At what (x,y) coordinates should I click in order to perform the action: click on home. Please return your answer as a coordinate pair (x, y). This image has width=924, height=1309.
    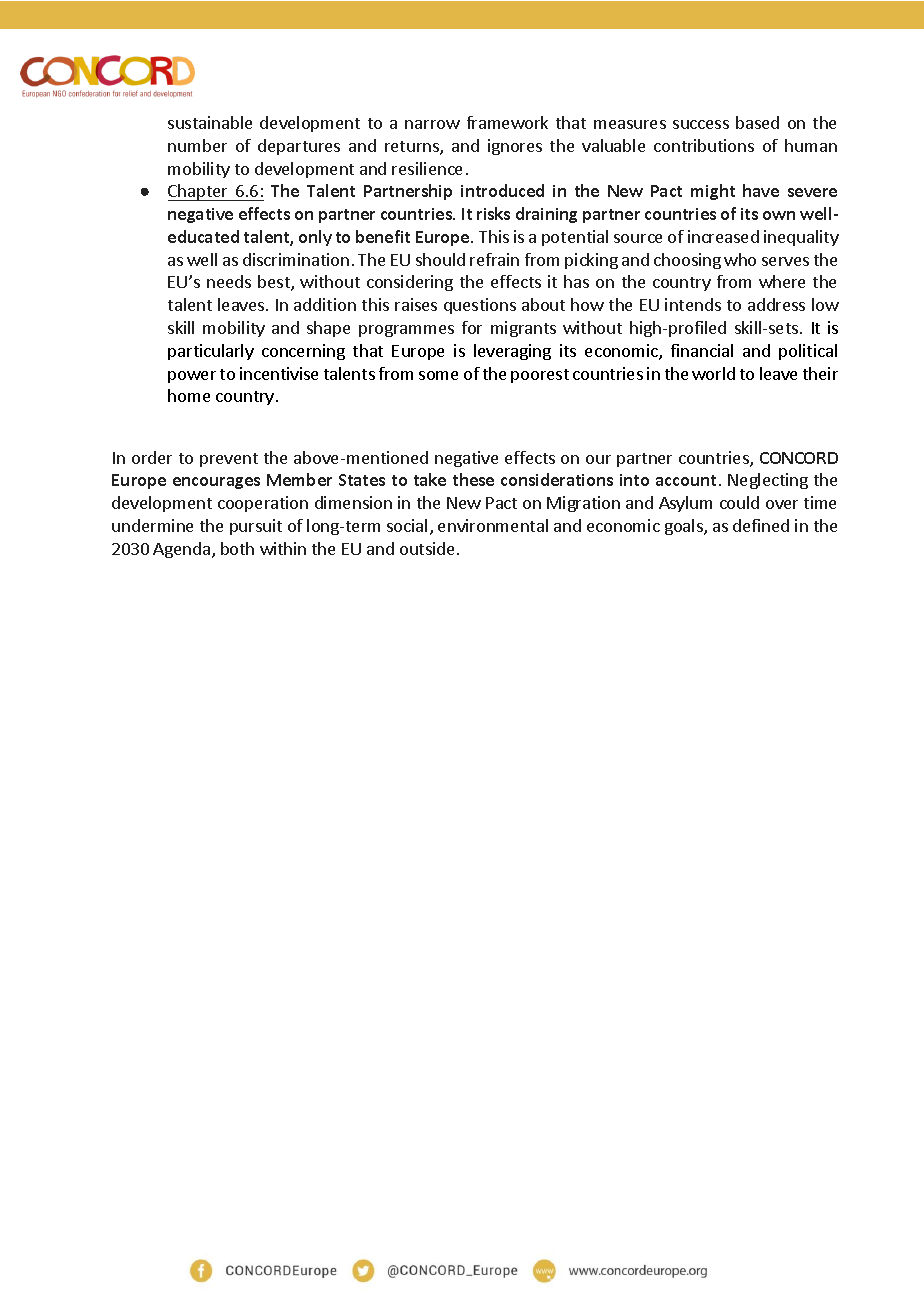
    Looking at the image, I should click on (189, 395).
